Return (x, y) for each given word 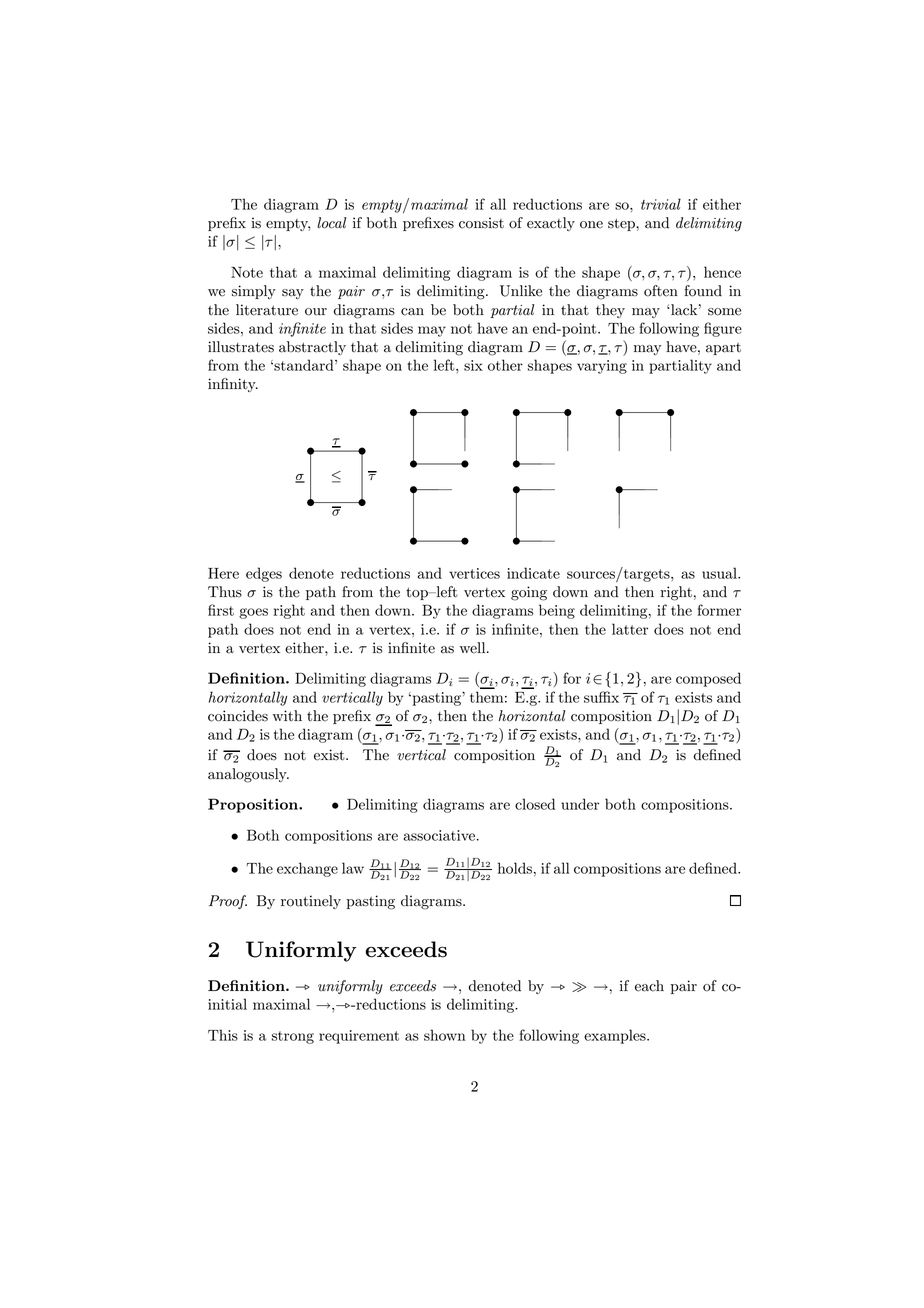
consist (481, 223)
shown (445, 1035)
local (331, 223)
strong (293, 1037)
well (474, 648)
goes (253, 613)
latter (630, 629)
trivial (661, 204)
